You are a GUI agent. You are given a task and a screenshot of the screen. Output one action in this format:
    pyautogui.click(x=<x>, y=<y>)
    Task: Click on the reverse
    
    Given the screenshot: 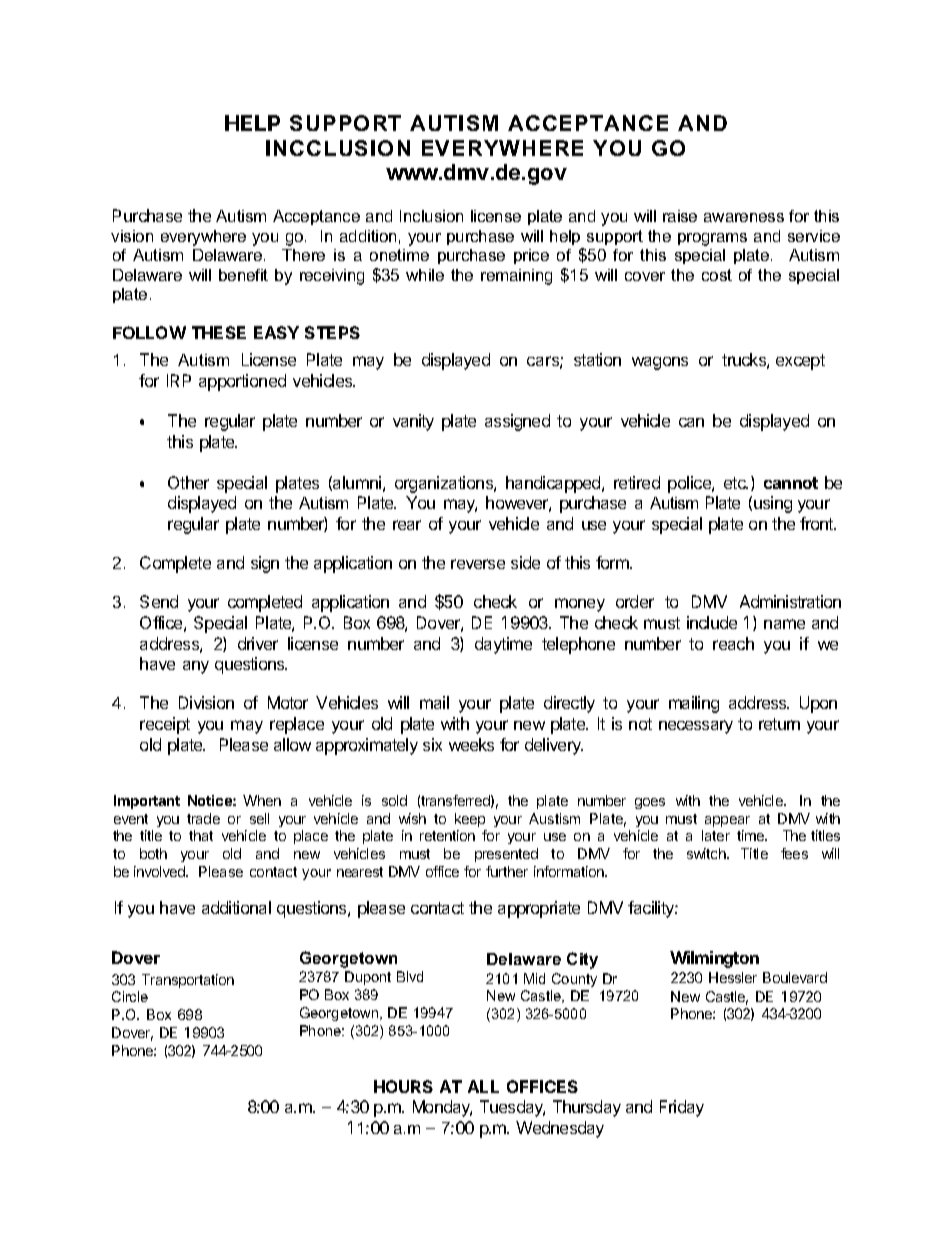 What is the action you would take?
    pyautogui.click(x=478, y=564)
